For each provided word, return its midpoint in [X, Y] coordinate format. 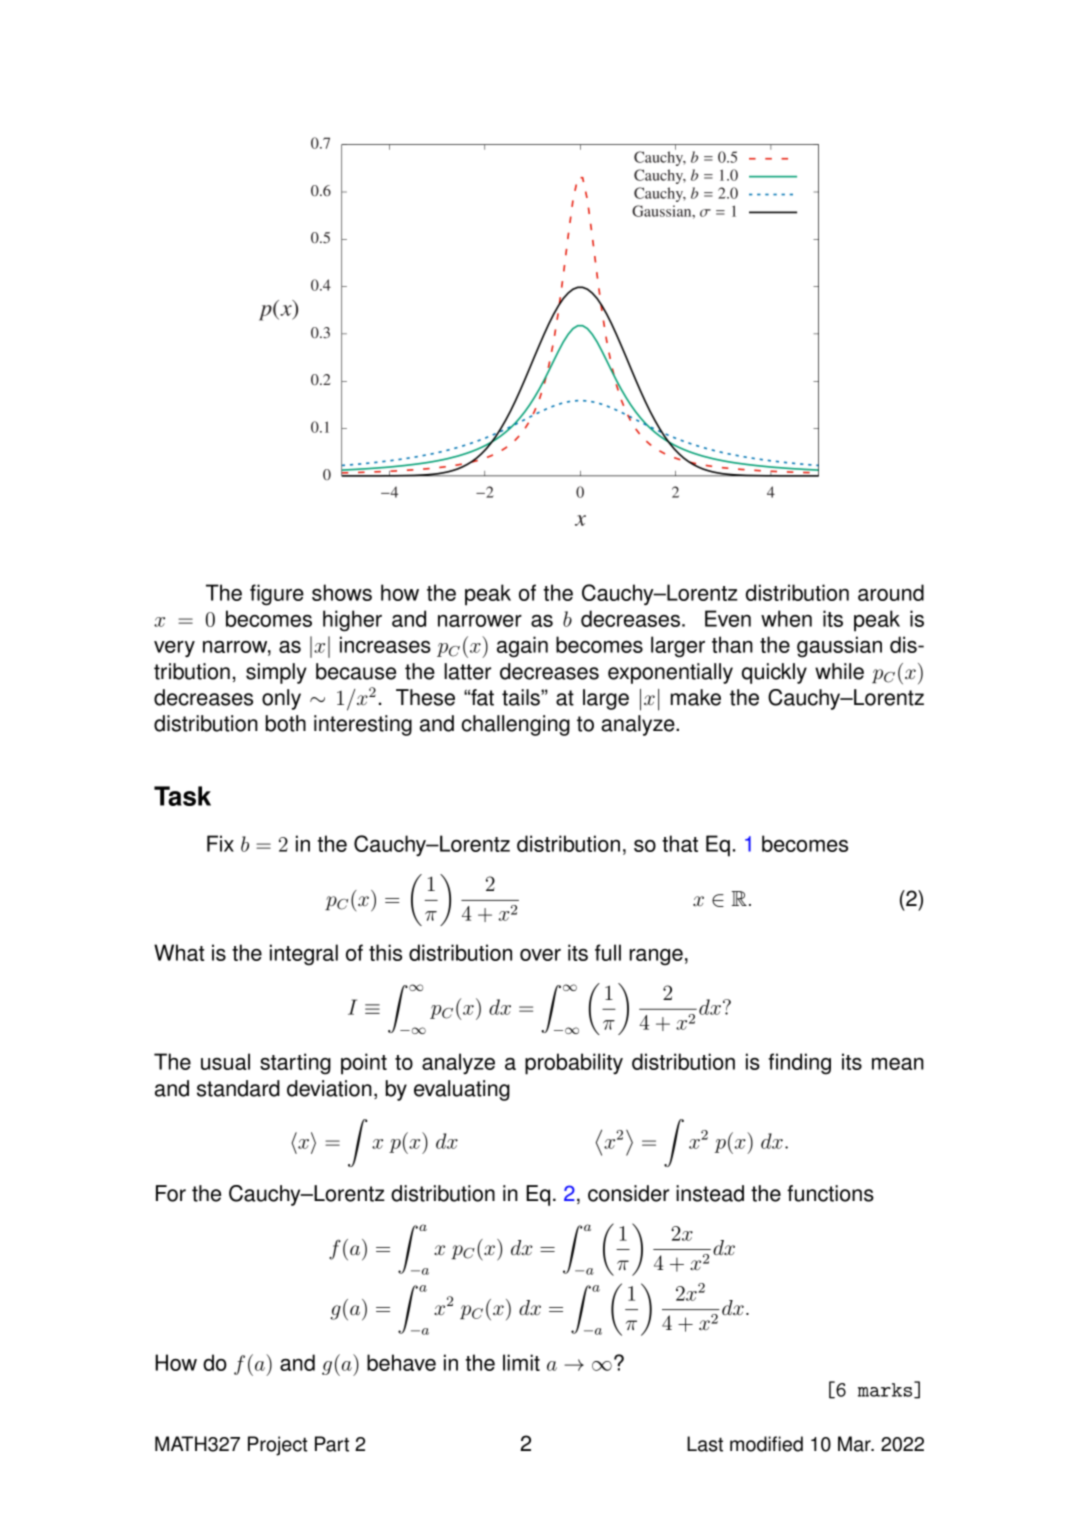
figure [277, 595]
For [171, 1193]
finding [799, 1064]
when [786, 618]
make [696, 697]
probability [574, 1064]
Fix [220, 843]
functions [830, 1193]
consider [628, 1193]
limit [521, 1362]
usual [225, 1061]
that [680, 843]
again [522, 647]
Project [278, 1446]
